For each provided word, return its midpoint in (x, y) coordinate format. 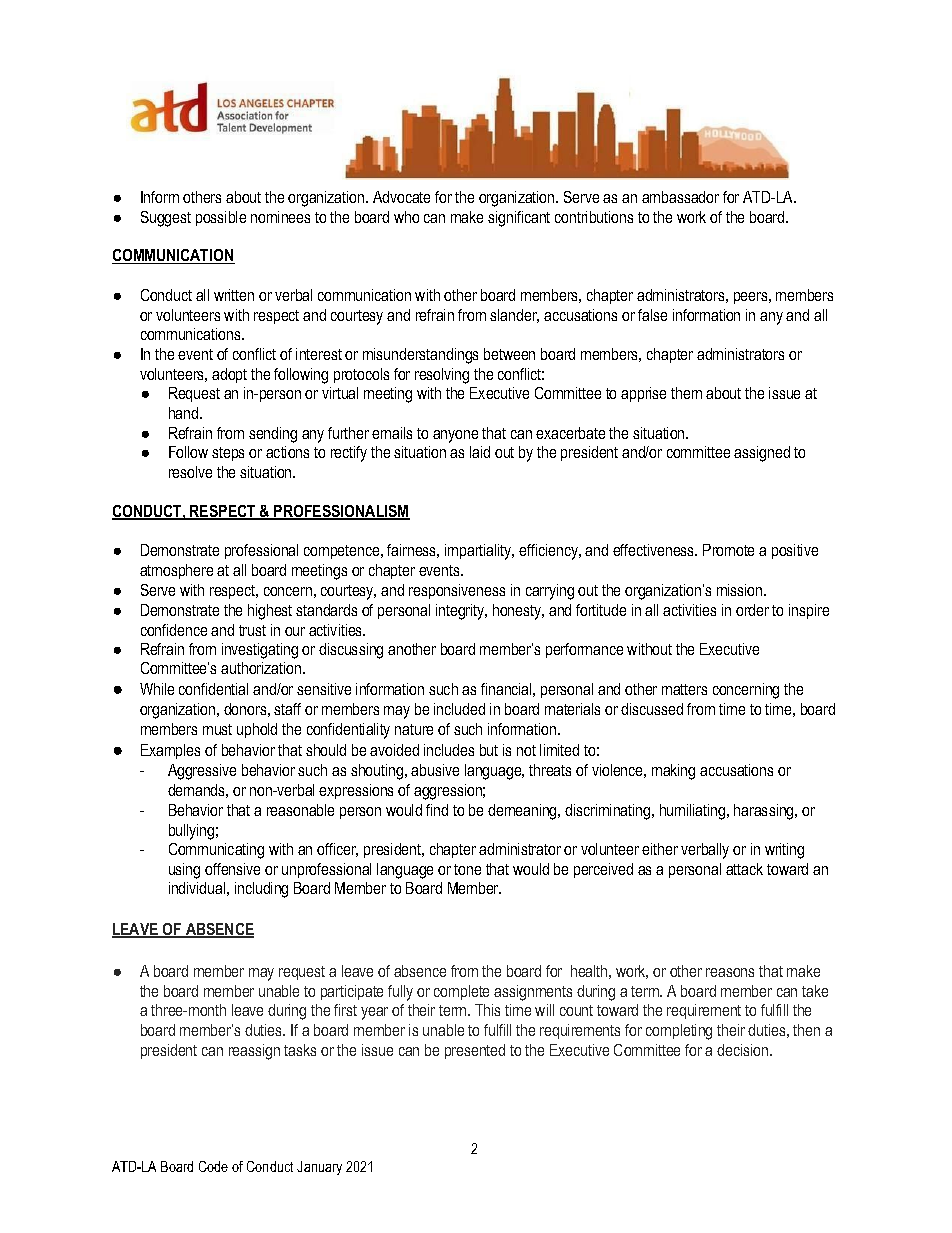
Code (213, 1166)
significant (519, 219)
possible (221, 218)
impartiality (479, 552)
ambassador (680, 197)
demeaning (523, 812)
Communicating (216, 851)
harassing (765, 812)
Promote (728, 550)
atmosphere (176, 571)
